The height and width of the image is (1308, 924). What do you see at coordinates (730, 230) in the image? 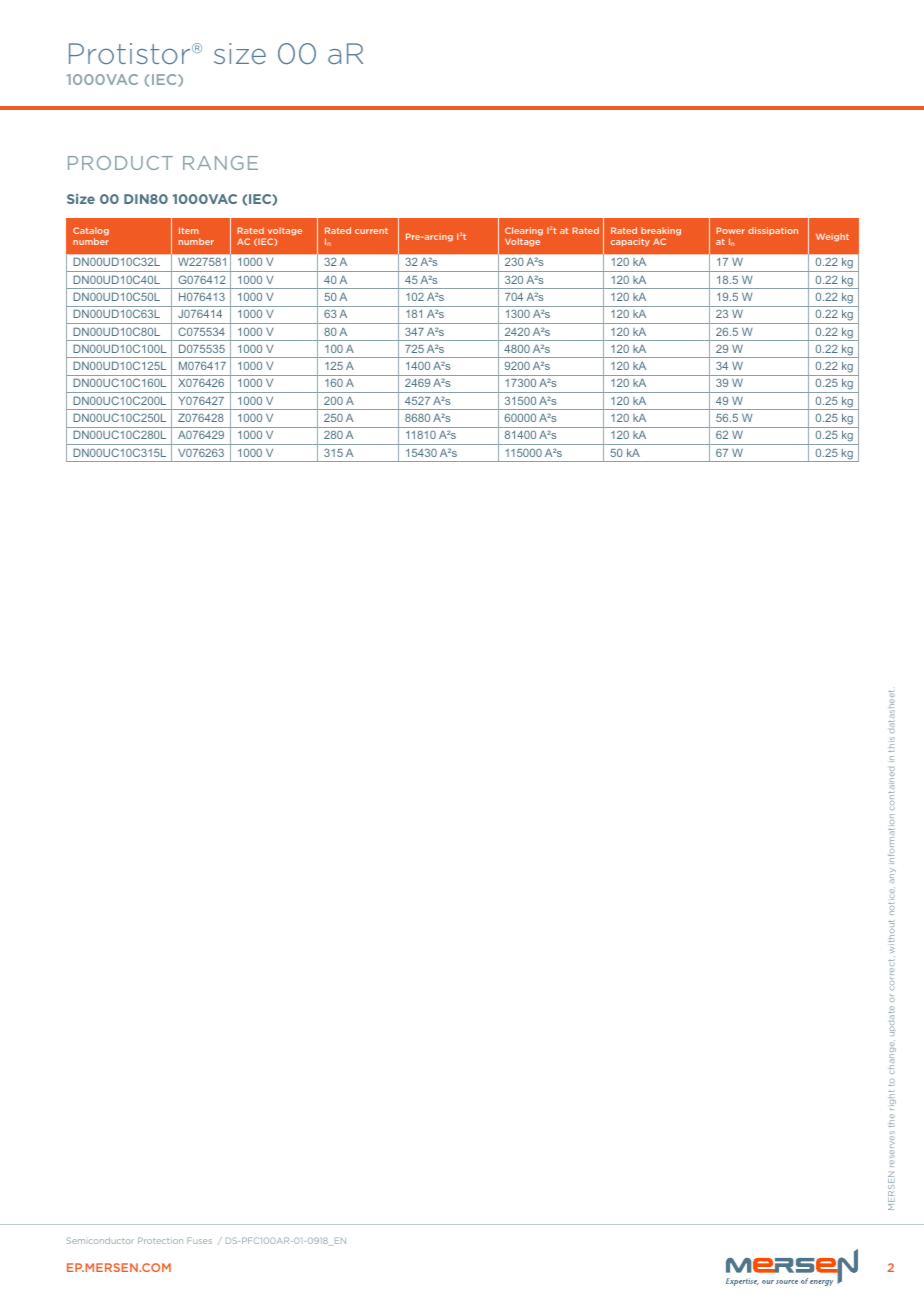
I see `Power` at bounding box center [730, 230].
